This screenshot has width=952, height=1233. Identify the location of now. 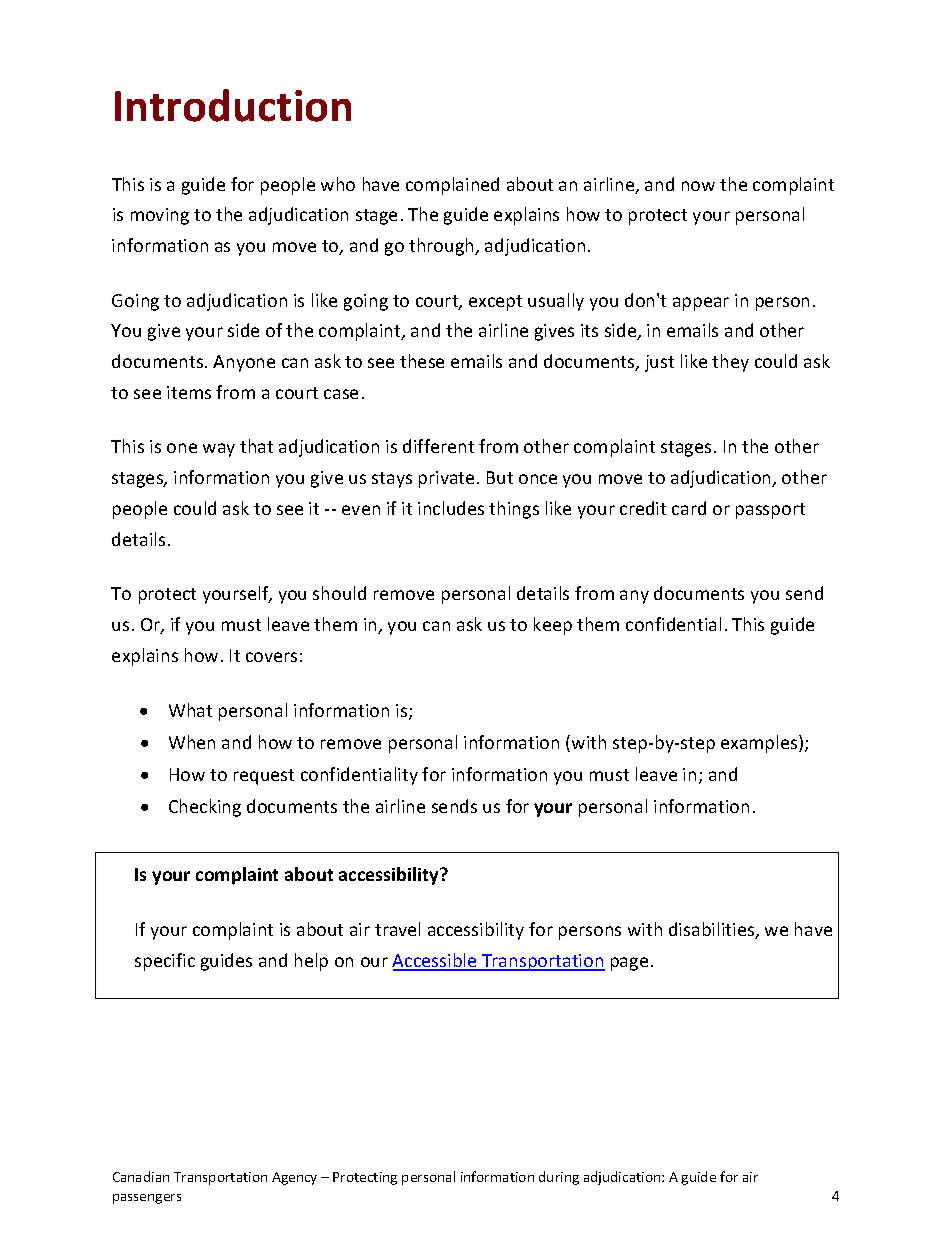
(698, 186).
